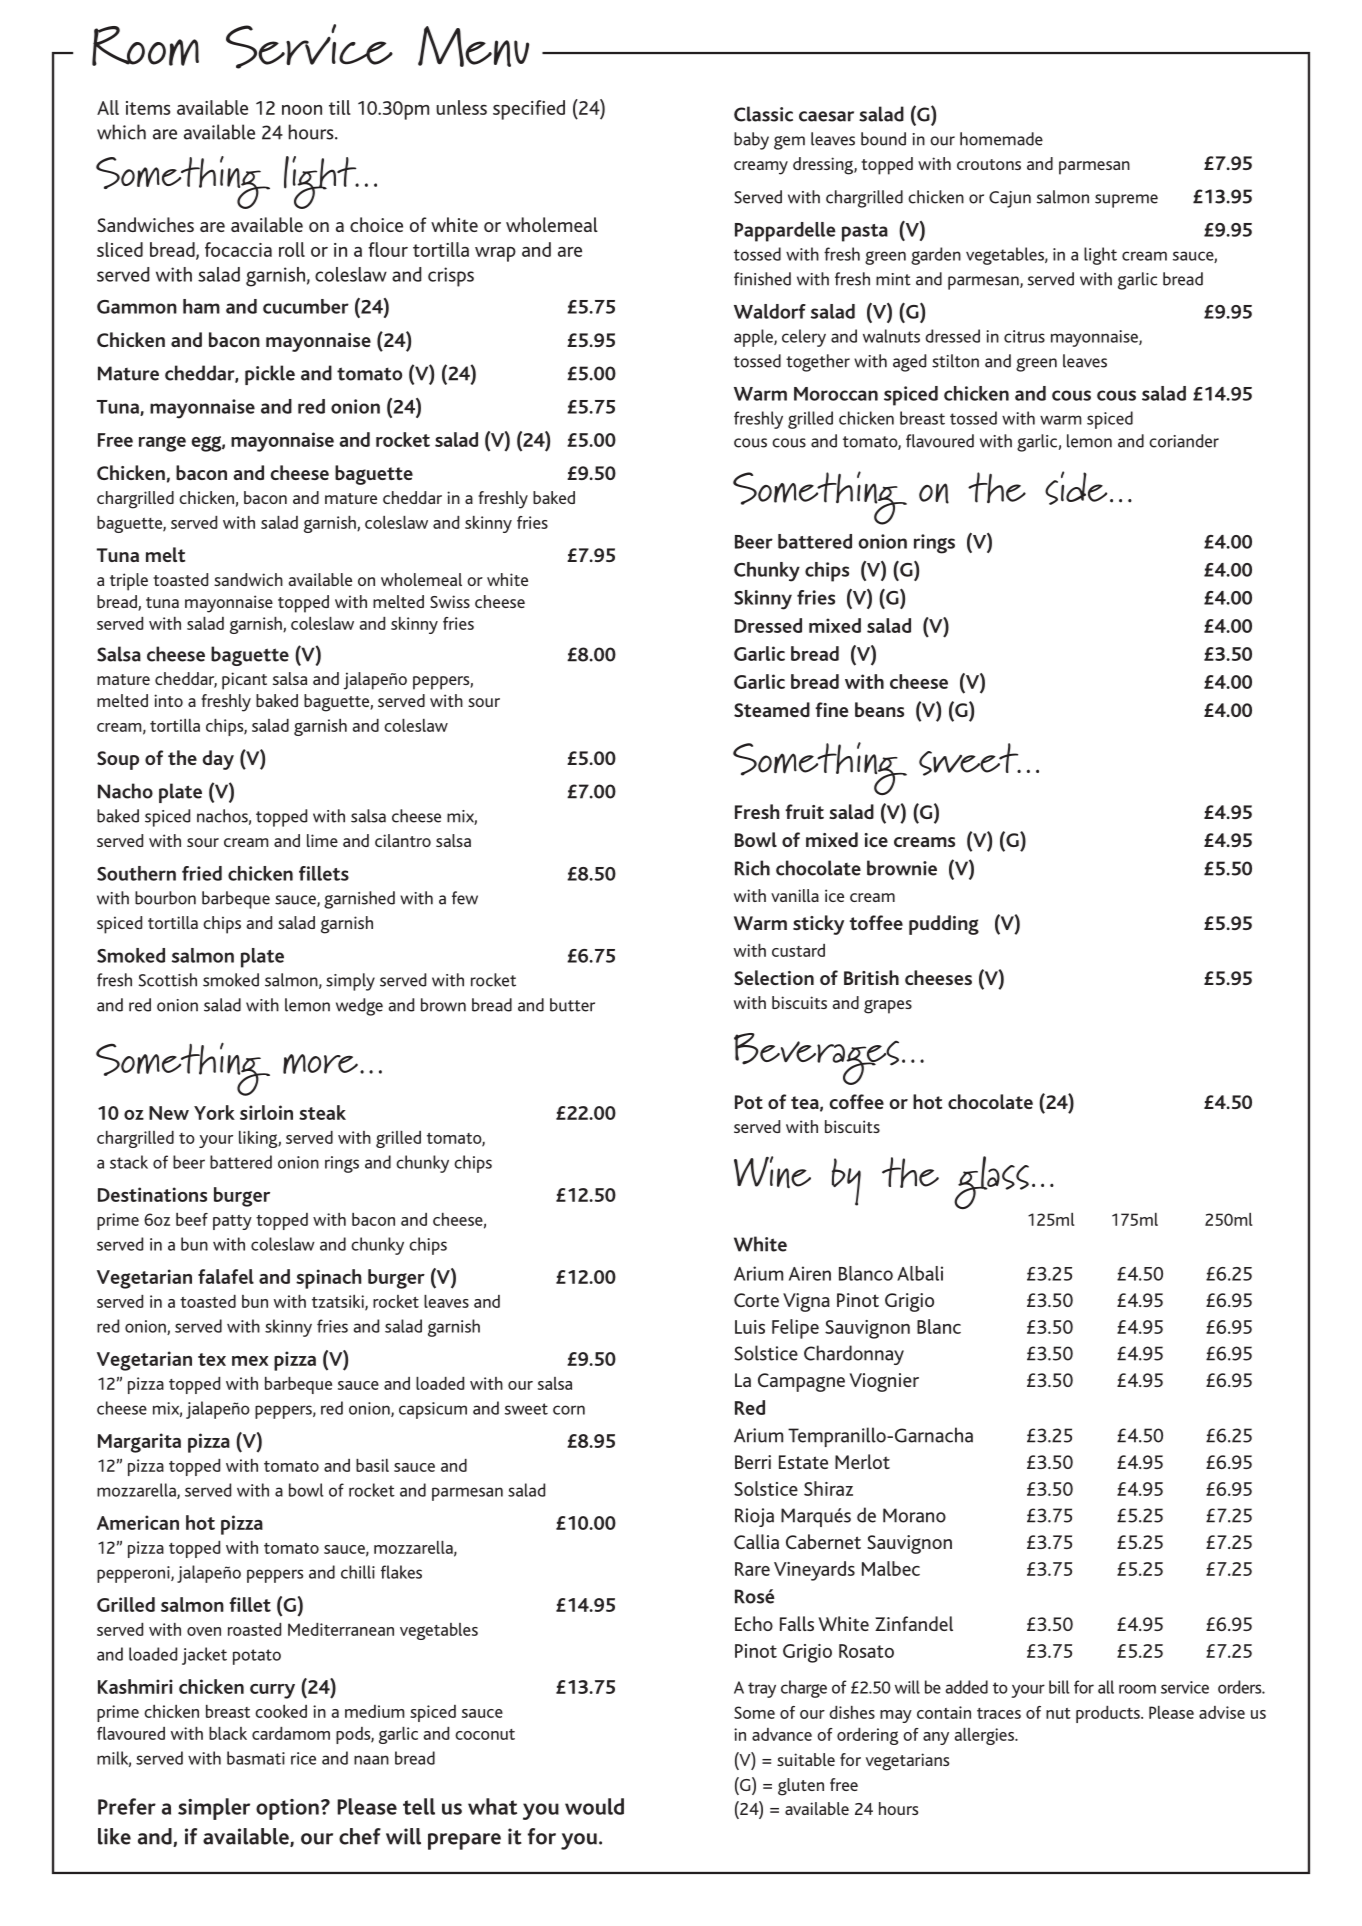  I want to click on Steamed, so click(772, 709).
